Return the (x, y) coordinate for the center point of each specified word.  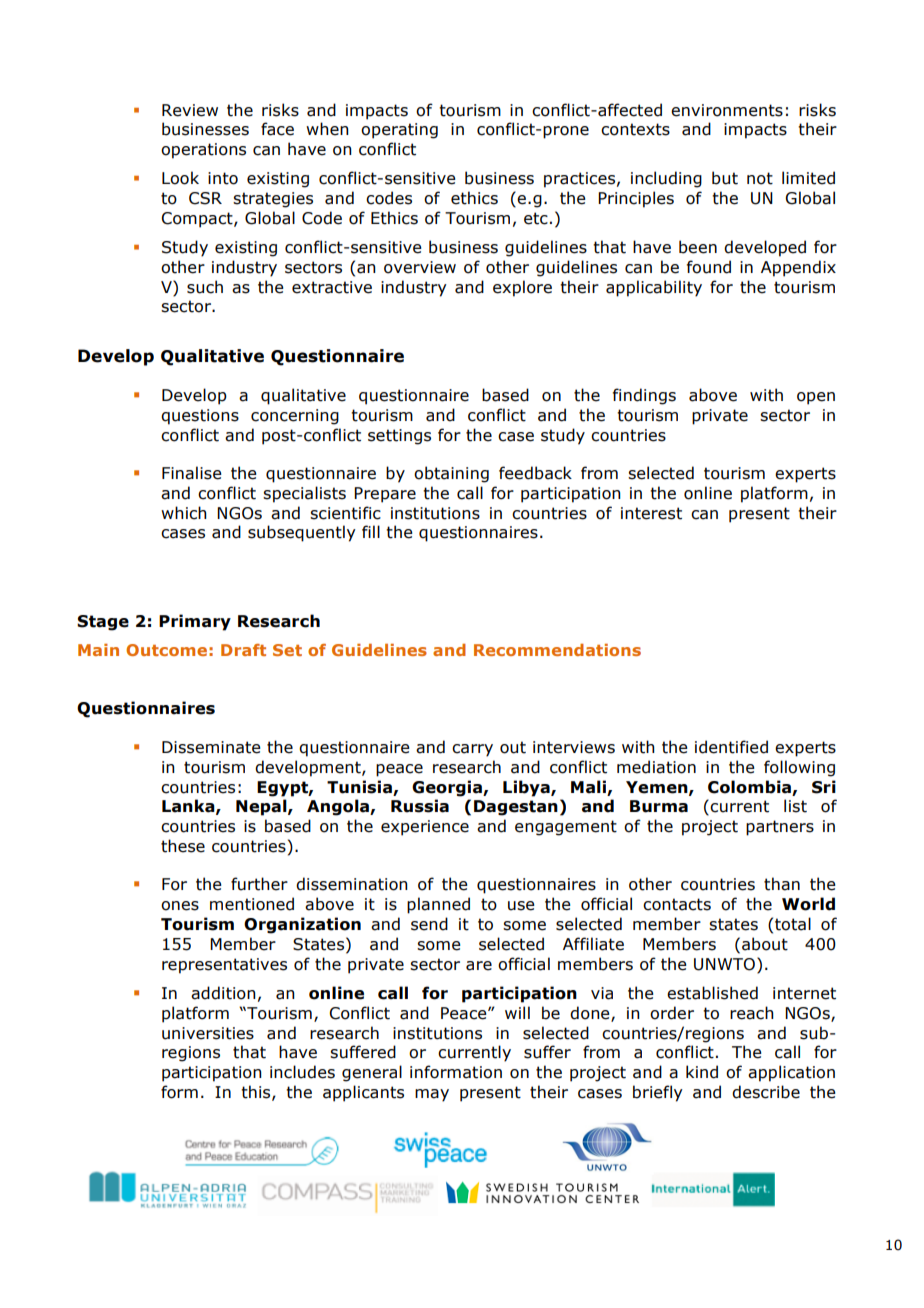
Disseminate (211, 747)
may (432, 1095)
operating (399, 131)
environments (727, 110)
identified (731, 747)
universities (208, 1033)
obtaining (451, 474)
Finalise (192, 473)
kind (702, 1072)
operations (203, 151)
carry (472, 750)
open (816, 398)
